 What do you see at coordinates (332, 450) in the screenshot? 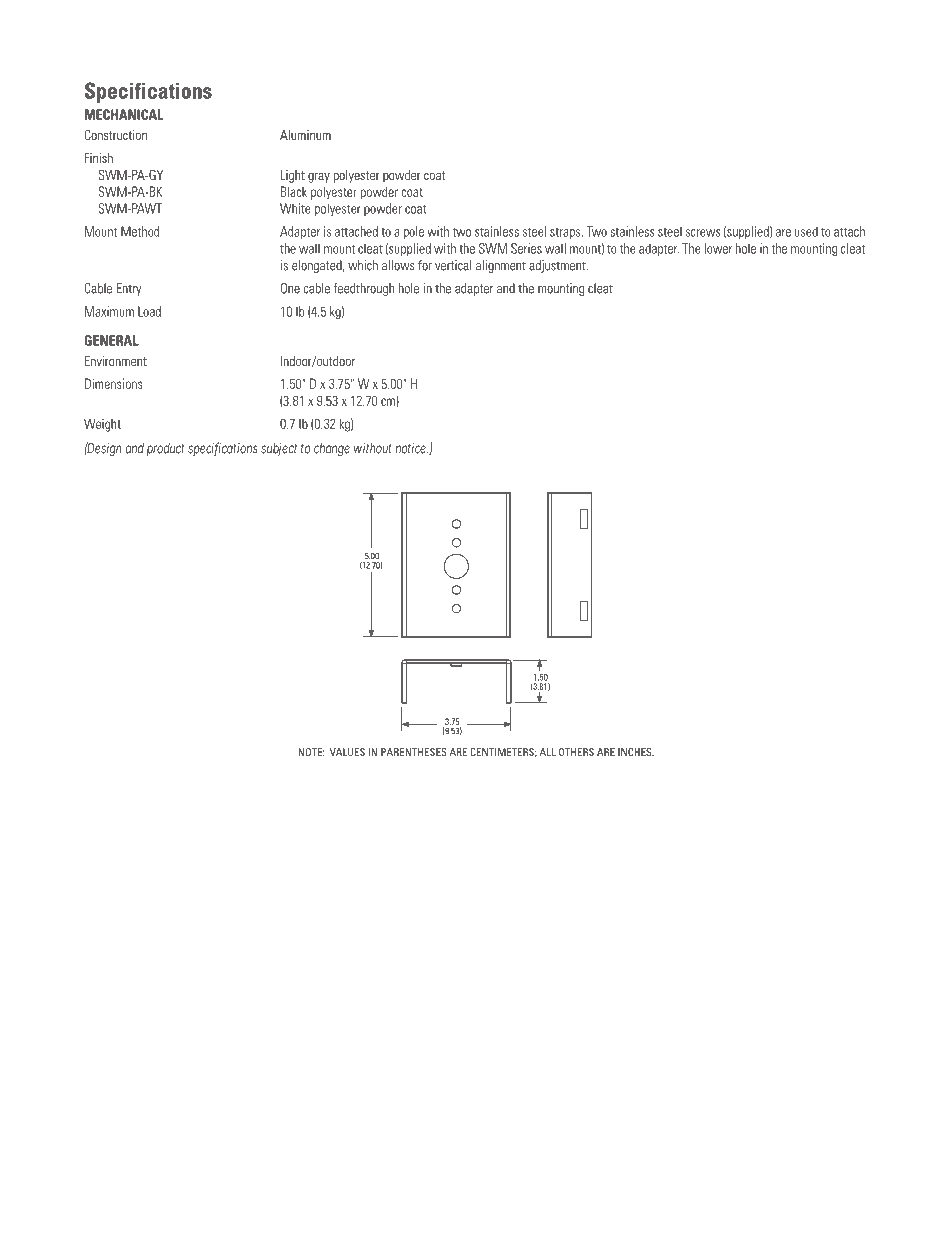
I see `change` at bounding box center [332, 450].
